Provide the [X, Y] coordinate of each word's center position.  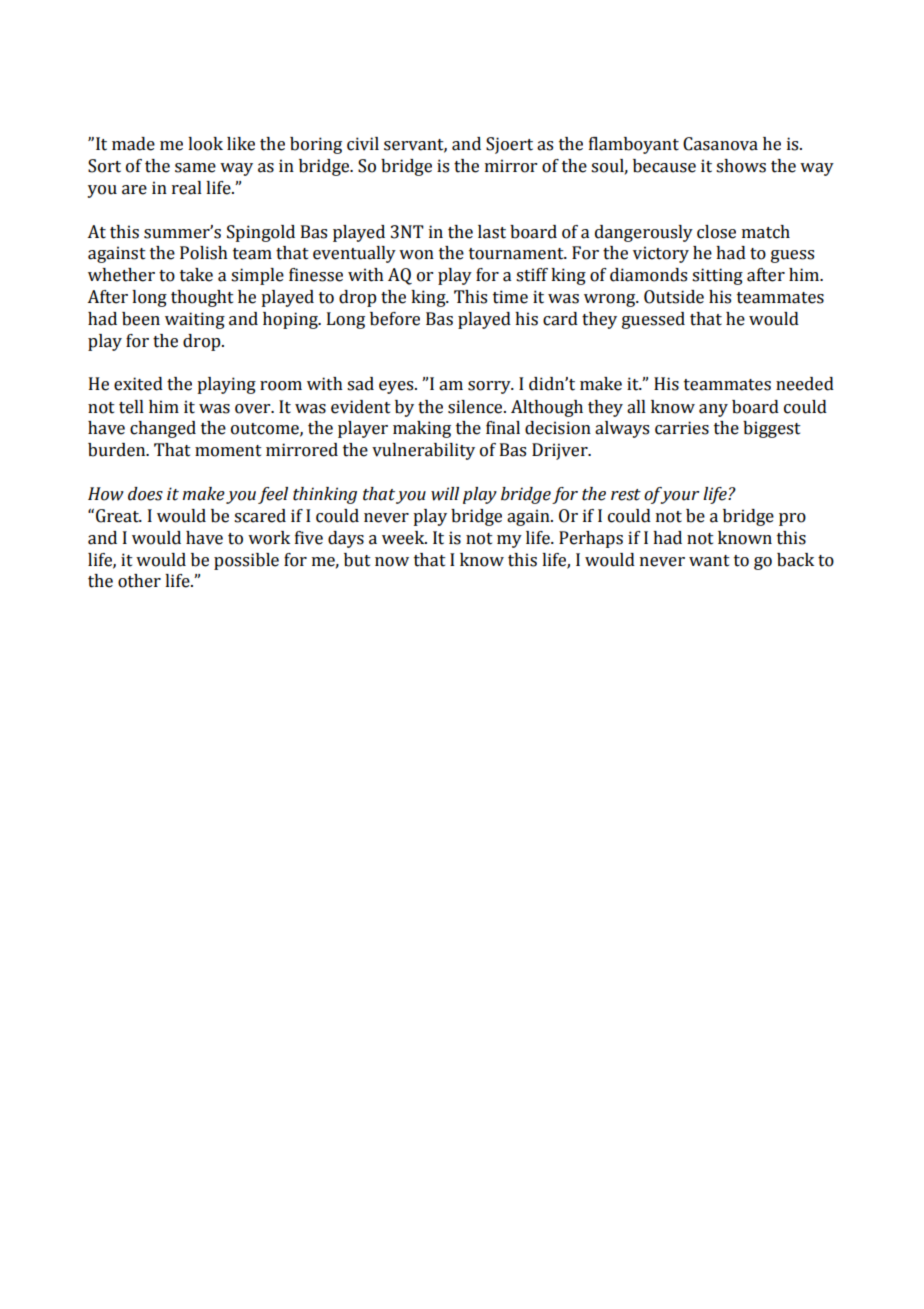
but [357, 560]
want [709, 561]
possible [246, 561]
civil [363, 144]
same [195, 168]
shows [741, 166]
